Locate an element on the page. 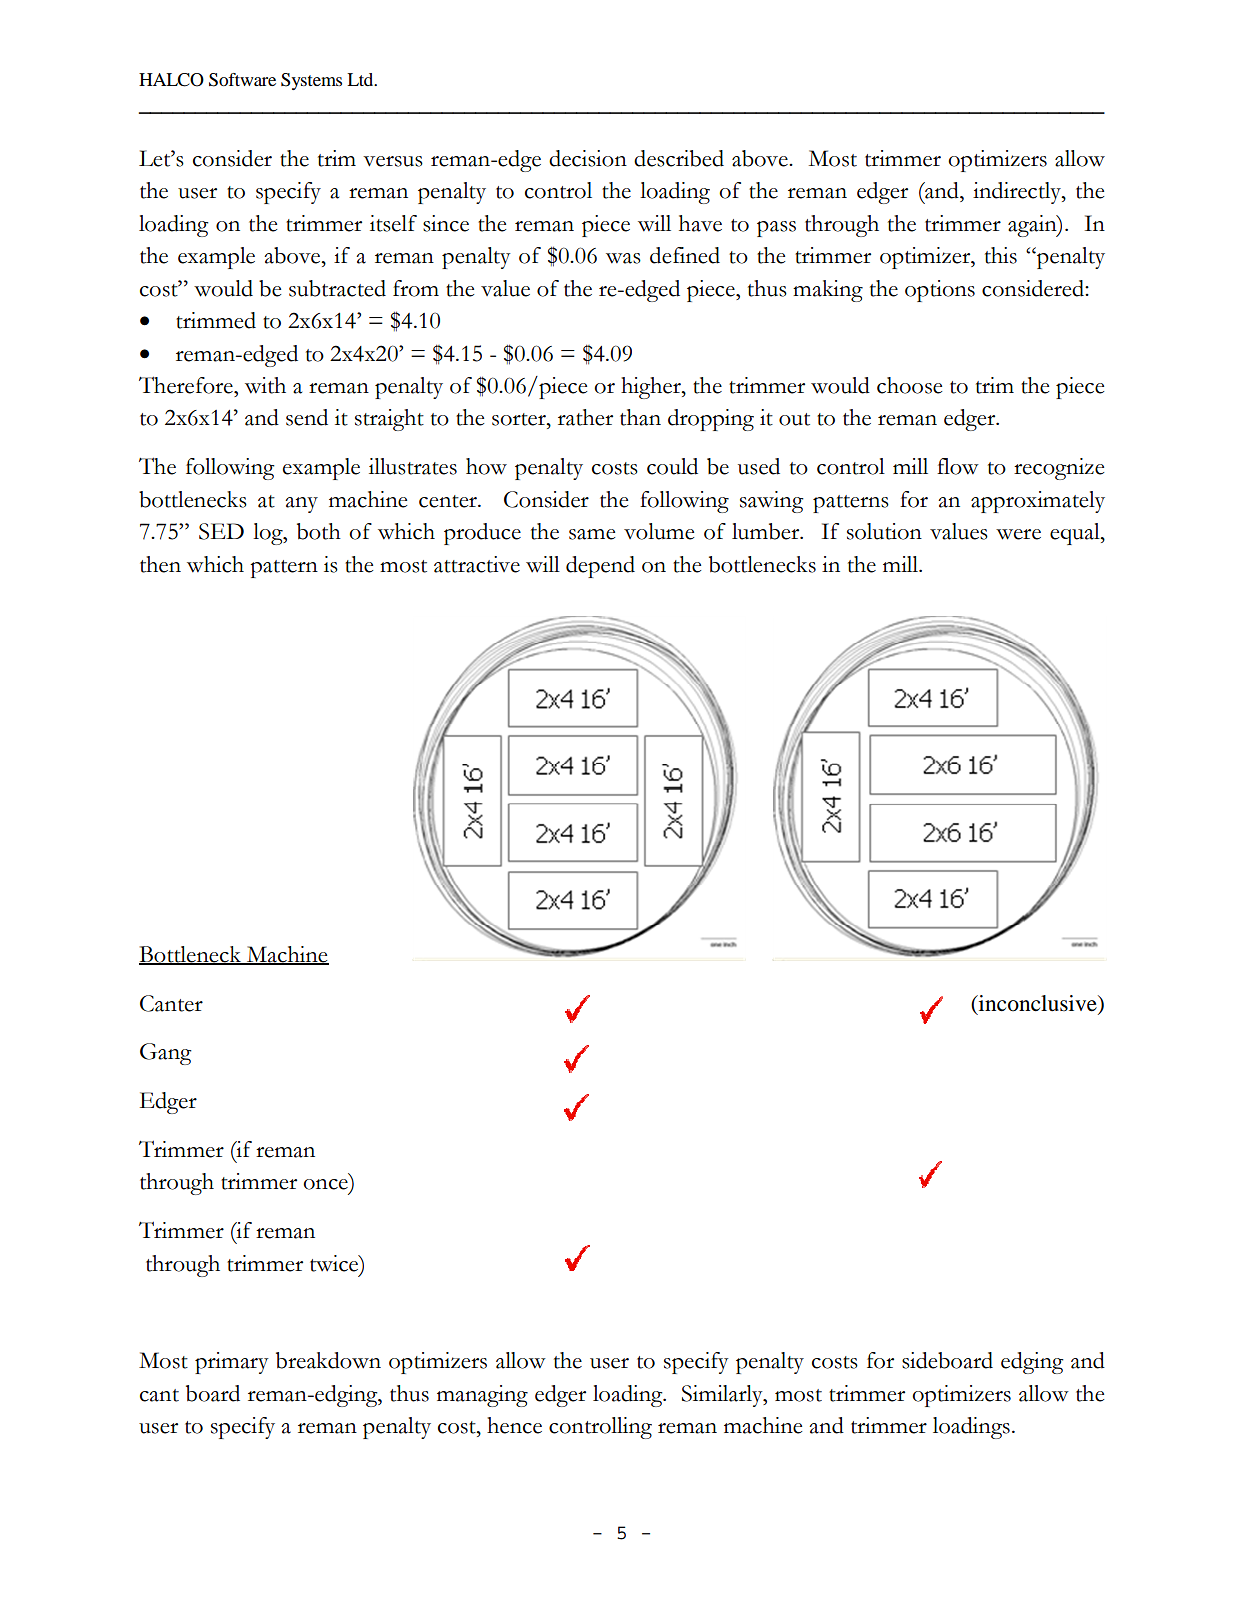  Software is located at coordinates (242, 80).
